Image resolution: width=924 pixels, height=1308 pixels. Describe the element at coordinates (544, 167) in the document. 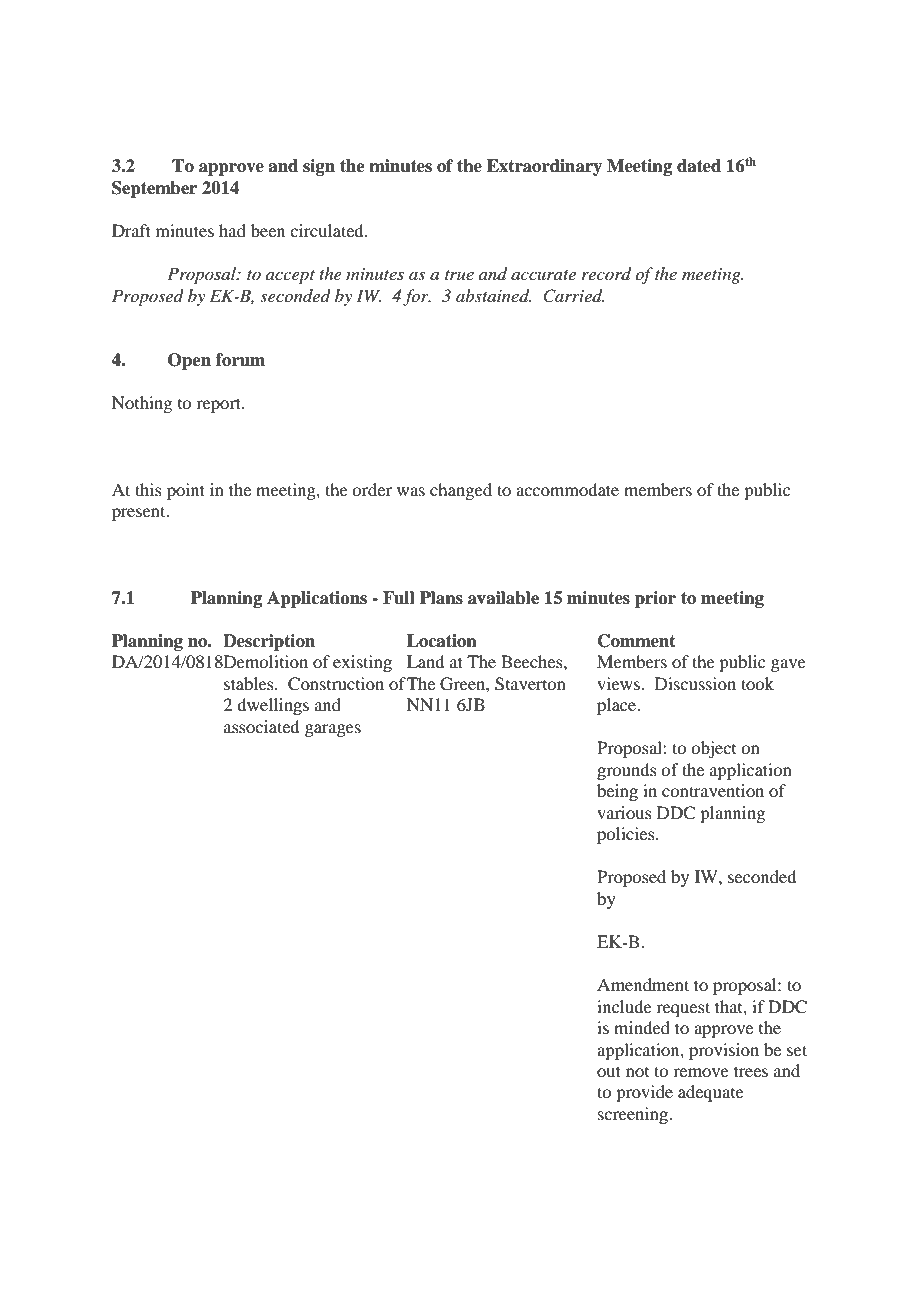

I see `Extraordinary` at that location.
